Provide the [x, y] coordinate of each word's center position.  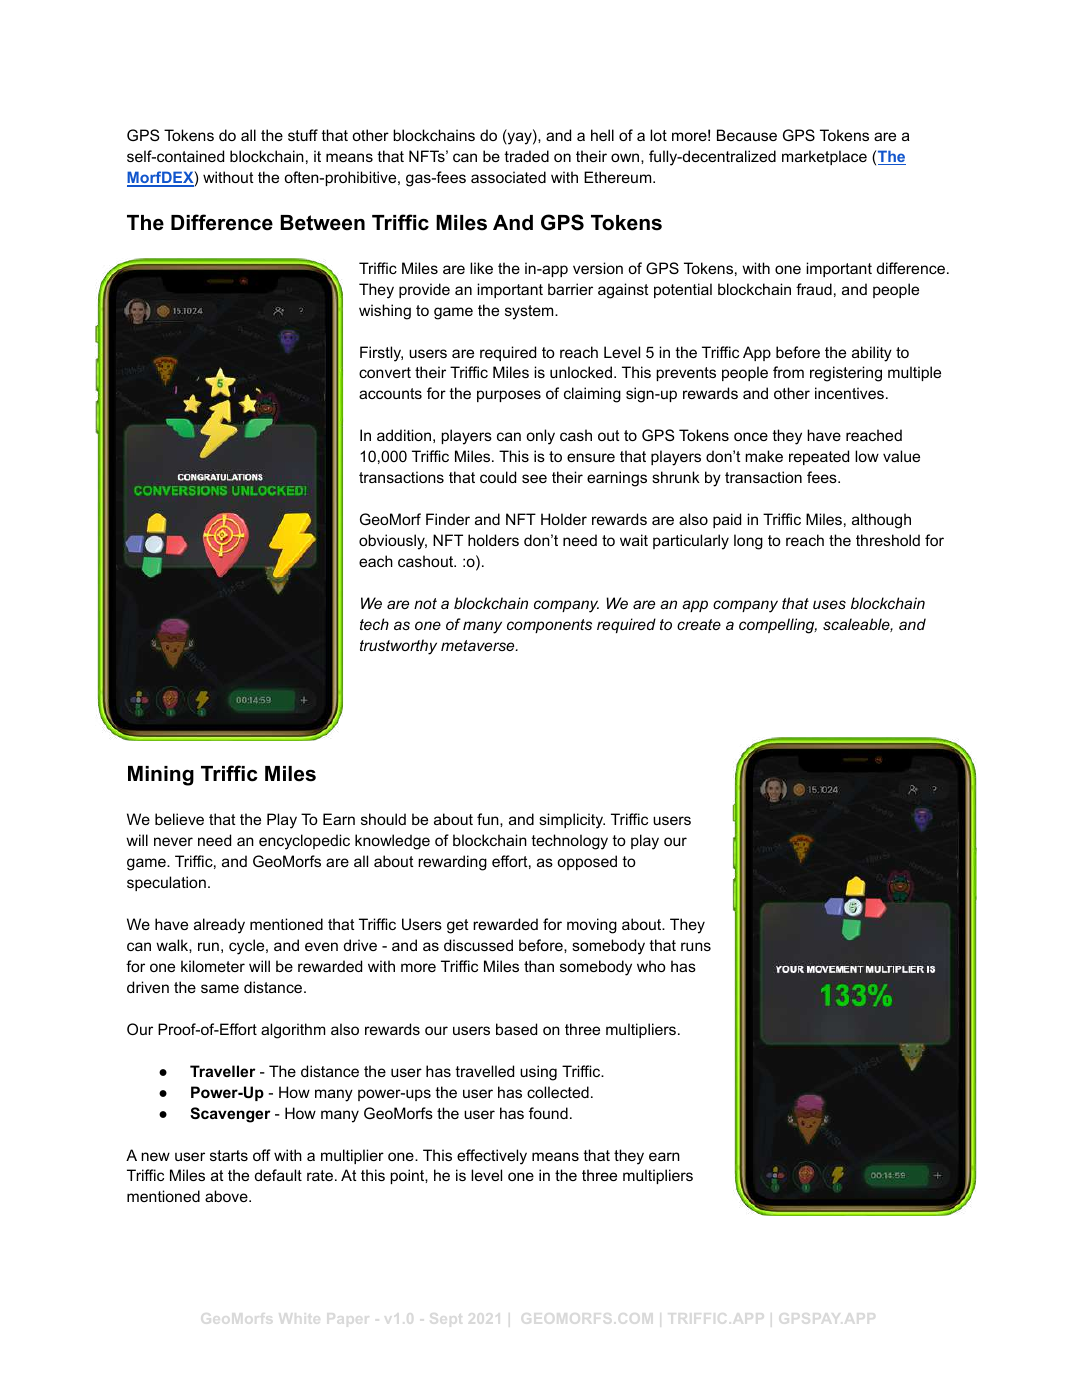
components [549, 626]
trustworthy [398, 647]
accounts [390, 393]
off [262, 1155]
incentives [849, 393]
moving [592, 926]
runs [696, 946]
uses [829, 604]
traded [526, 156]
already [219, 926]
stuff [303, 135]
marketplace [824, 157]
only [541, 437]
